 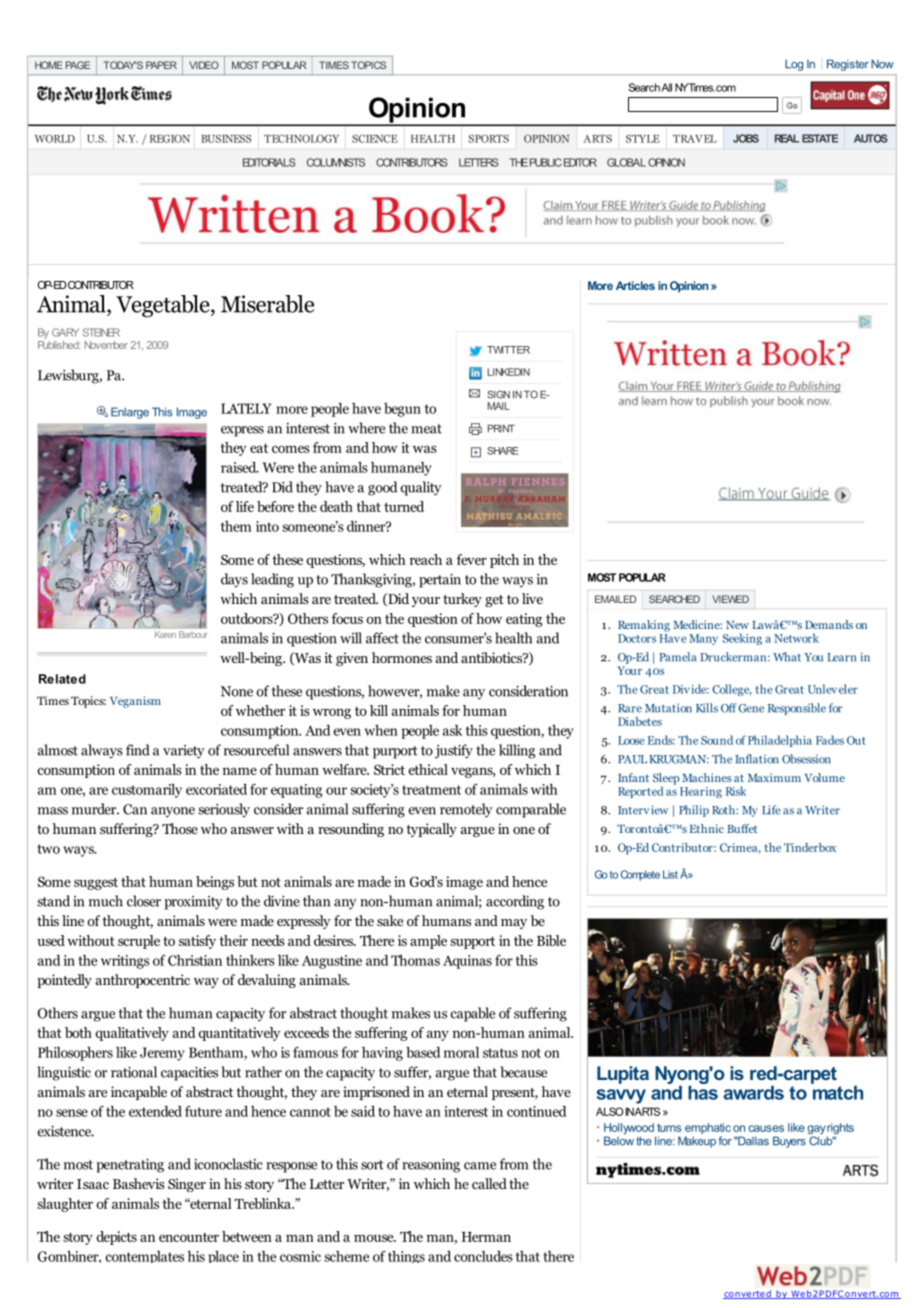 What do you see at coordinates (164, 306) in the screenshot?
I see `Vegetable` at bounding box center [164, 306].
